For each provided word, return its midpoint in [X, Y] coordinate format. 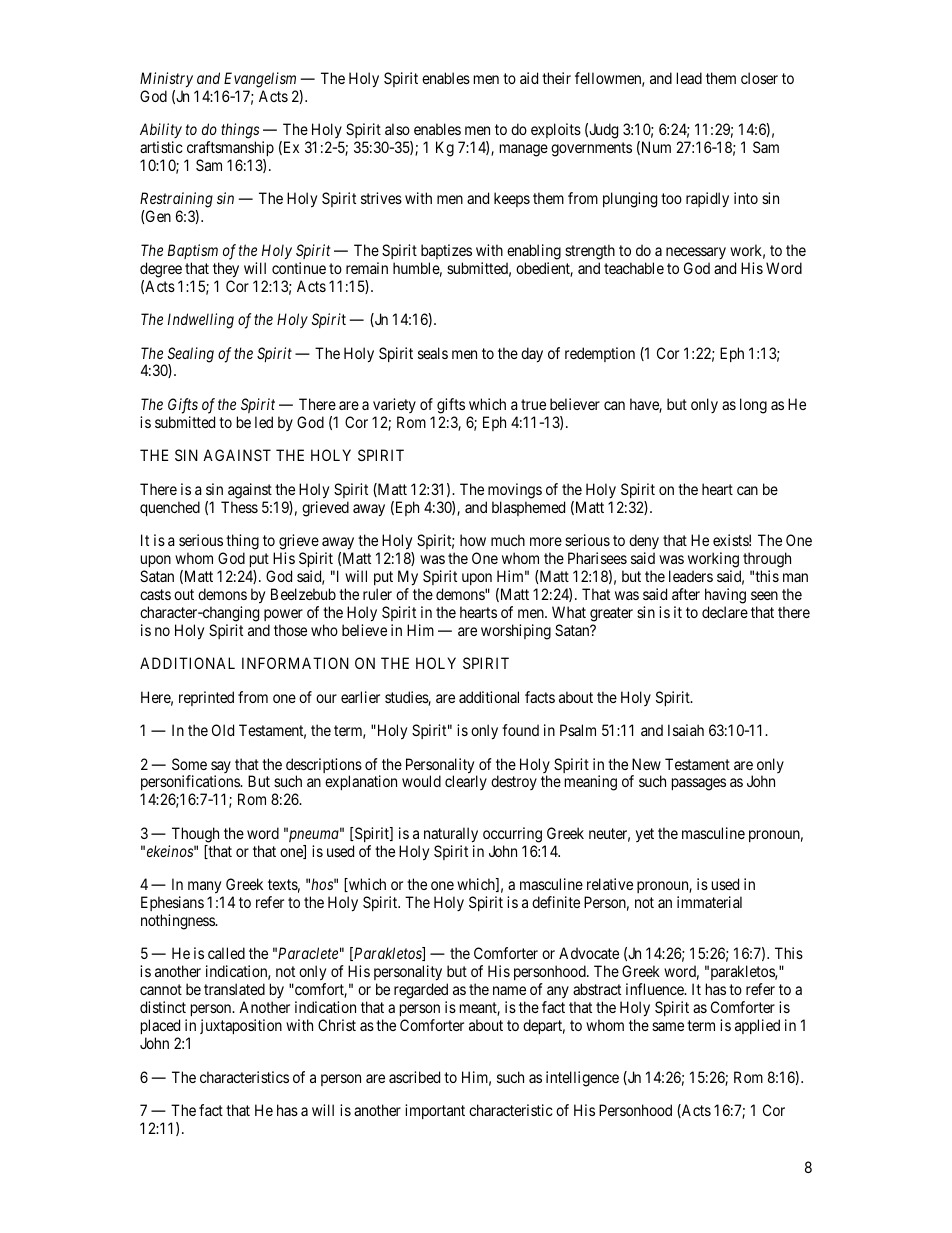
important [435, 1111]
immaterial [709, 902]
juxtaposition [241, 1026]
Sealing [191, 356]
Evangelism [260, 80]
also [397, 129]
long [753, 406]
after [686, 594]
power [283, 615]
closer [759, 78]
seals [433, 353]
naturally [451, 835]
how [473, 540]
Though [195, 835]
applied [757, 1026]
